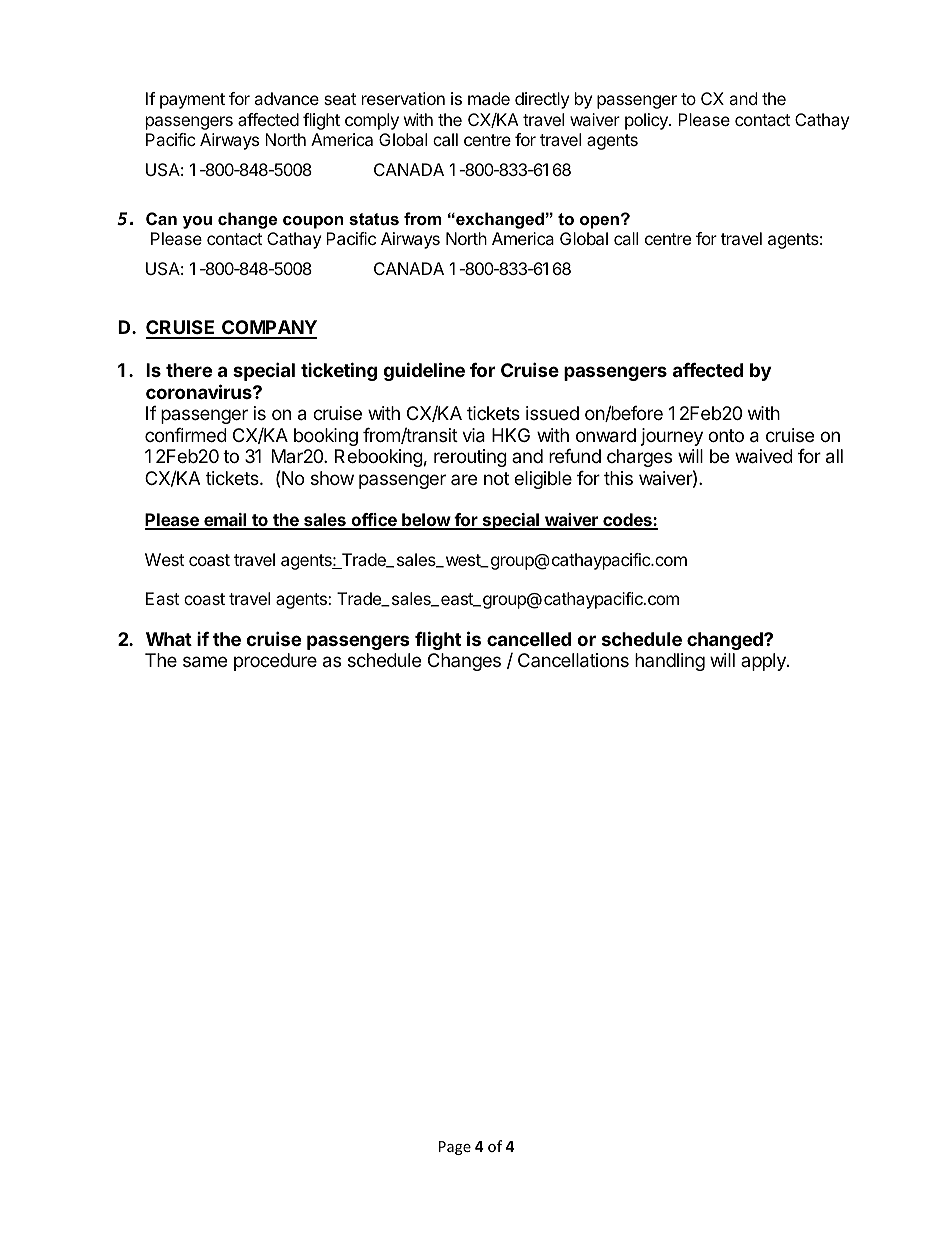  Describe the element at coordinates (200, 391) in the screenshot. I see `coronavirus` at that location.
